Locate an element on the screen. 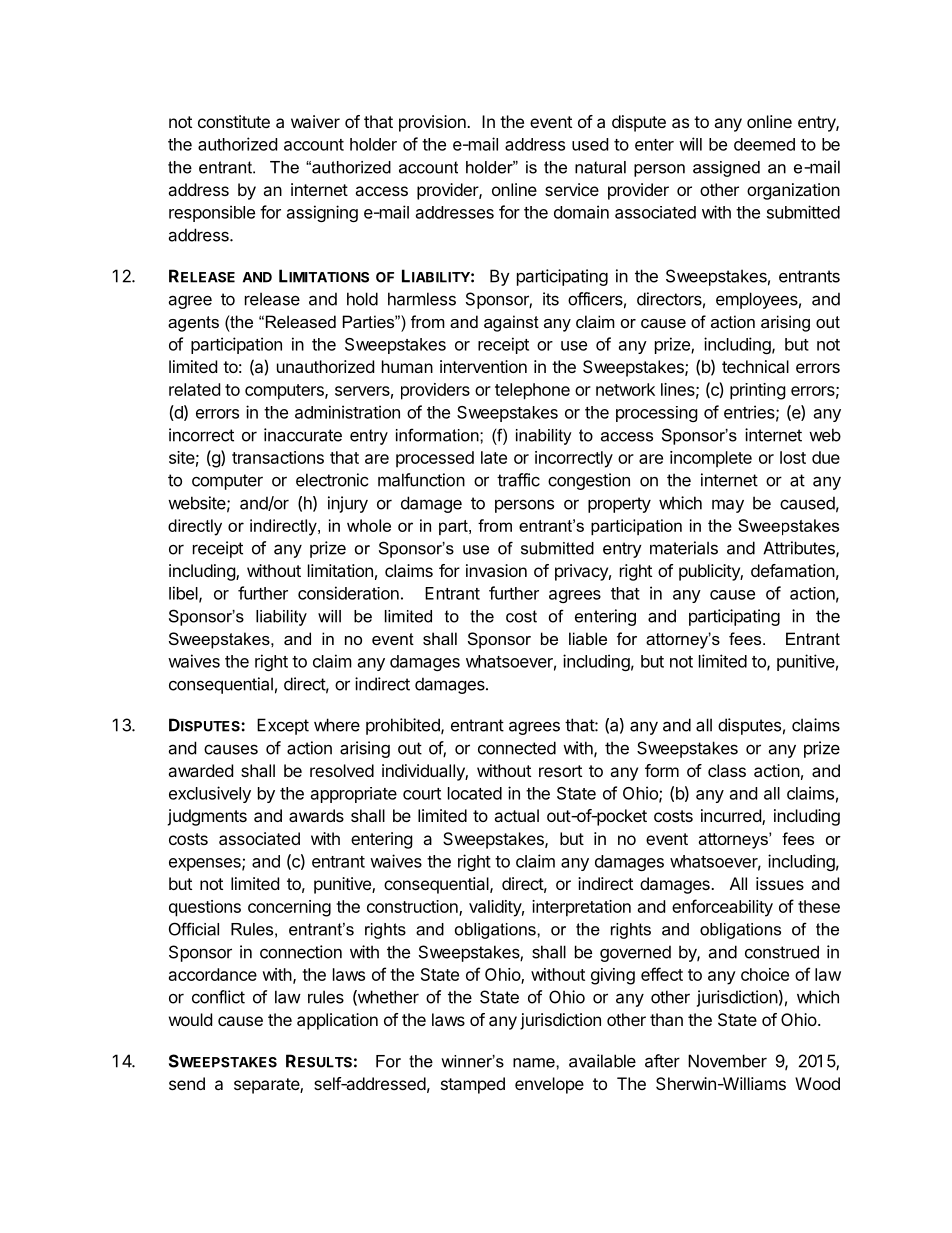 This screenshot has width=952, height=1233. inaccurate is located at coordinates (303, 435).
